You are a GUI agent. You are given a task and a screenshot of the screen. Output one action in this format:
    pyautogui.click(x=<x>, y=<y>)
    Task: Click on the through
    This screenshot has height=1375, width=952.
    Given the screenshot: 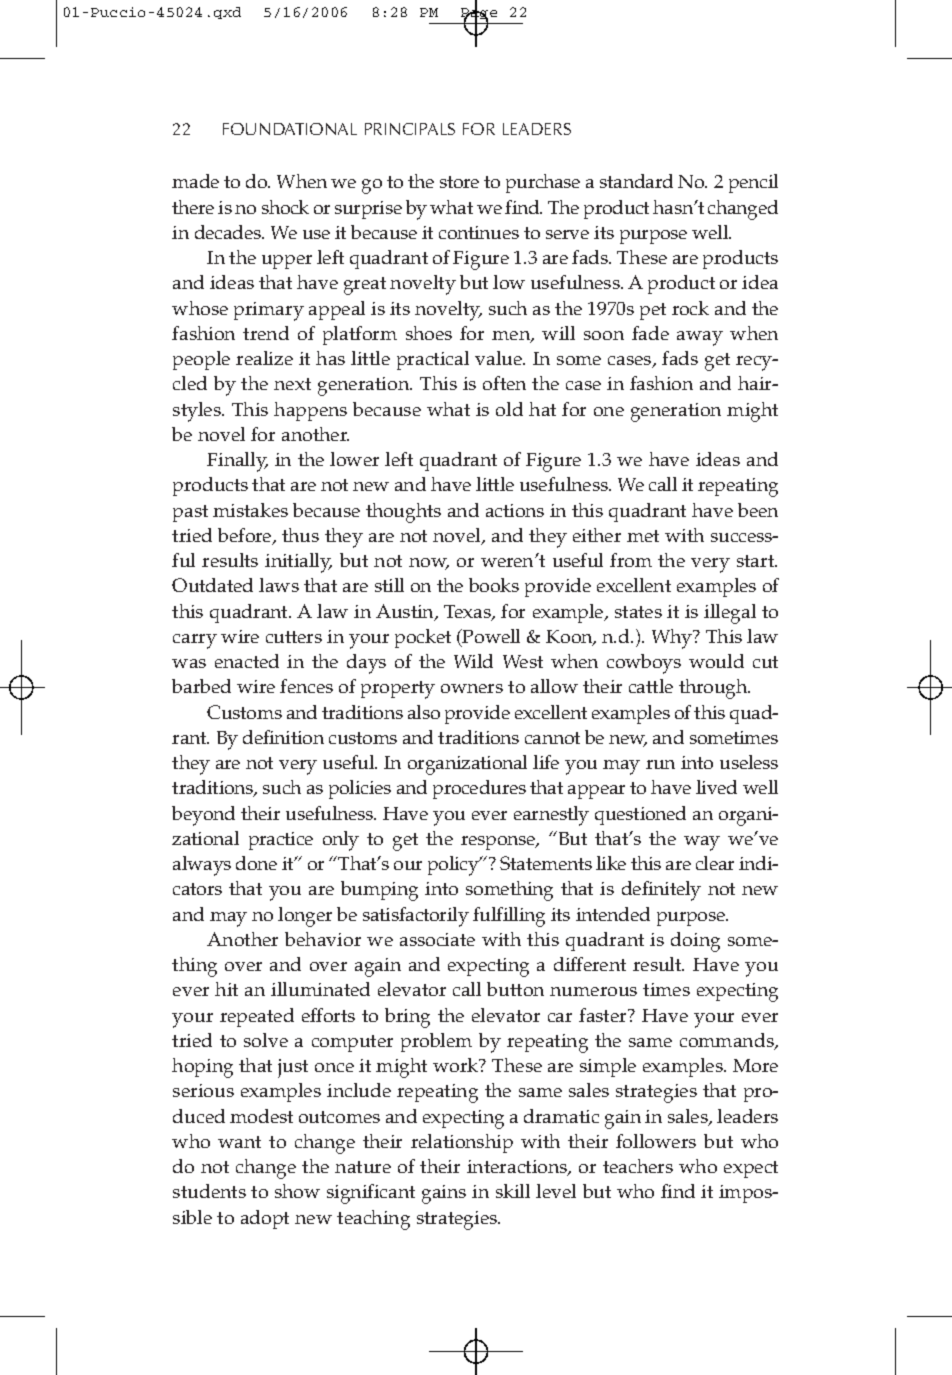 What is the action you would take?
    pyautogui.click(x=714, y=689)
